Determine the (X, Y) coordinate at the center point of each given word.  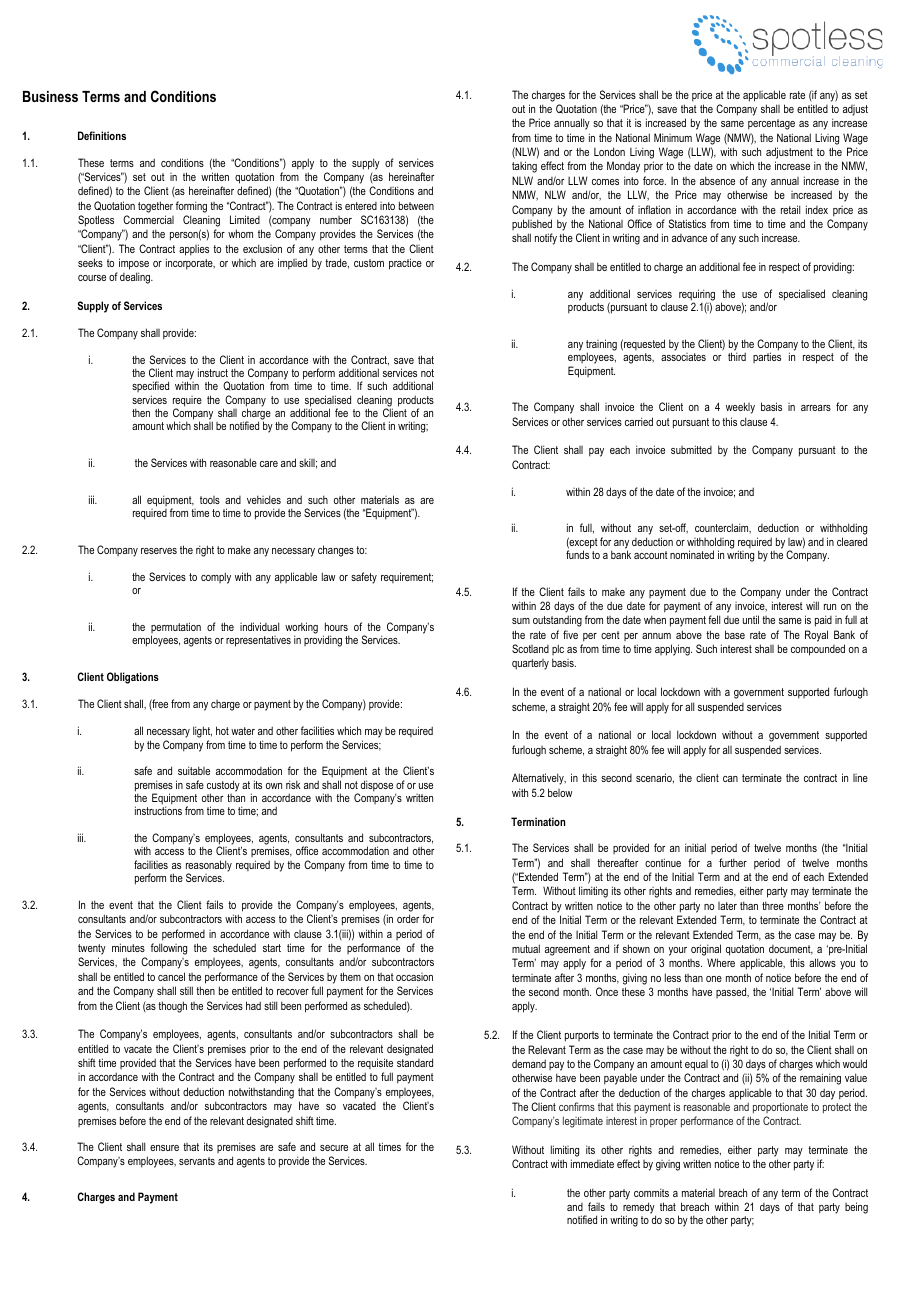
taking (524, 167)
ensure (164, 1148)
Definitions (102, 135)
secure (334, 1148)
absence (717, 180)
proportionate (780, 1108)
